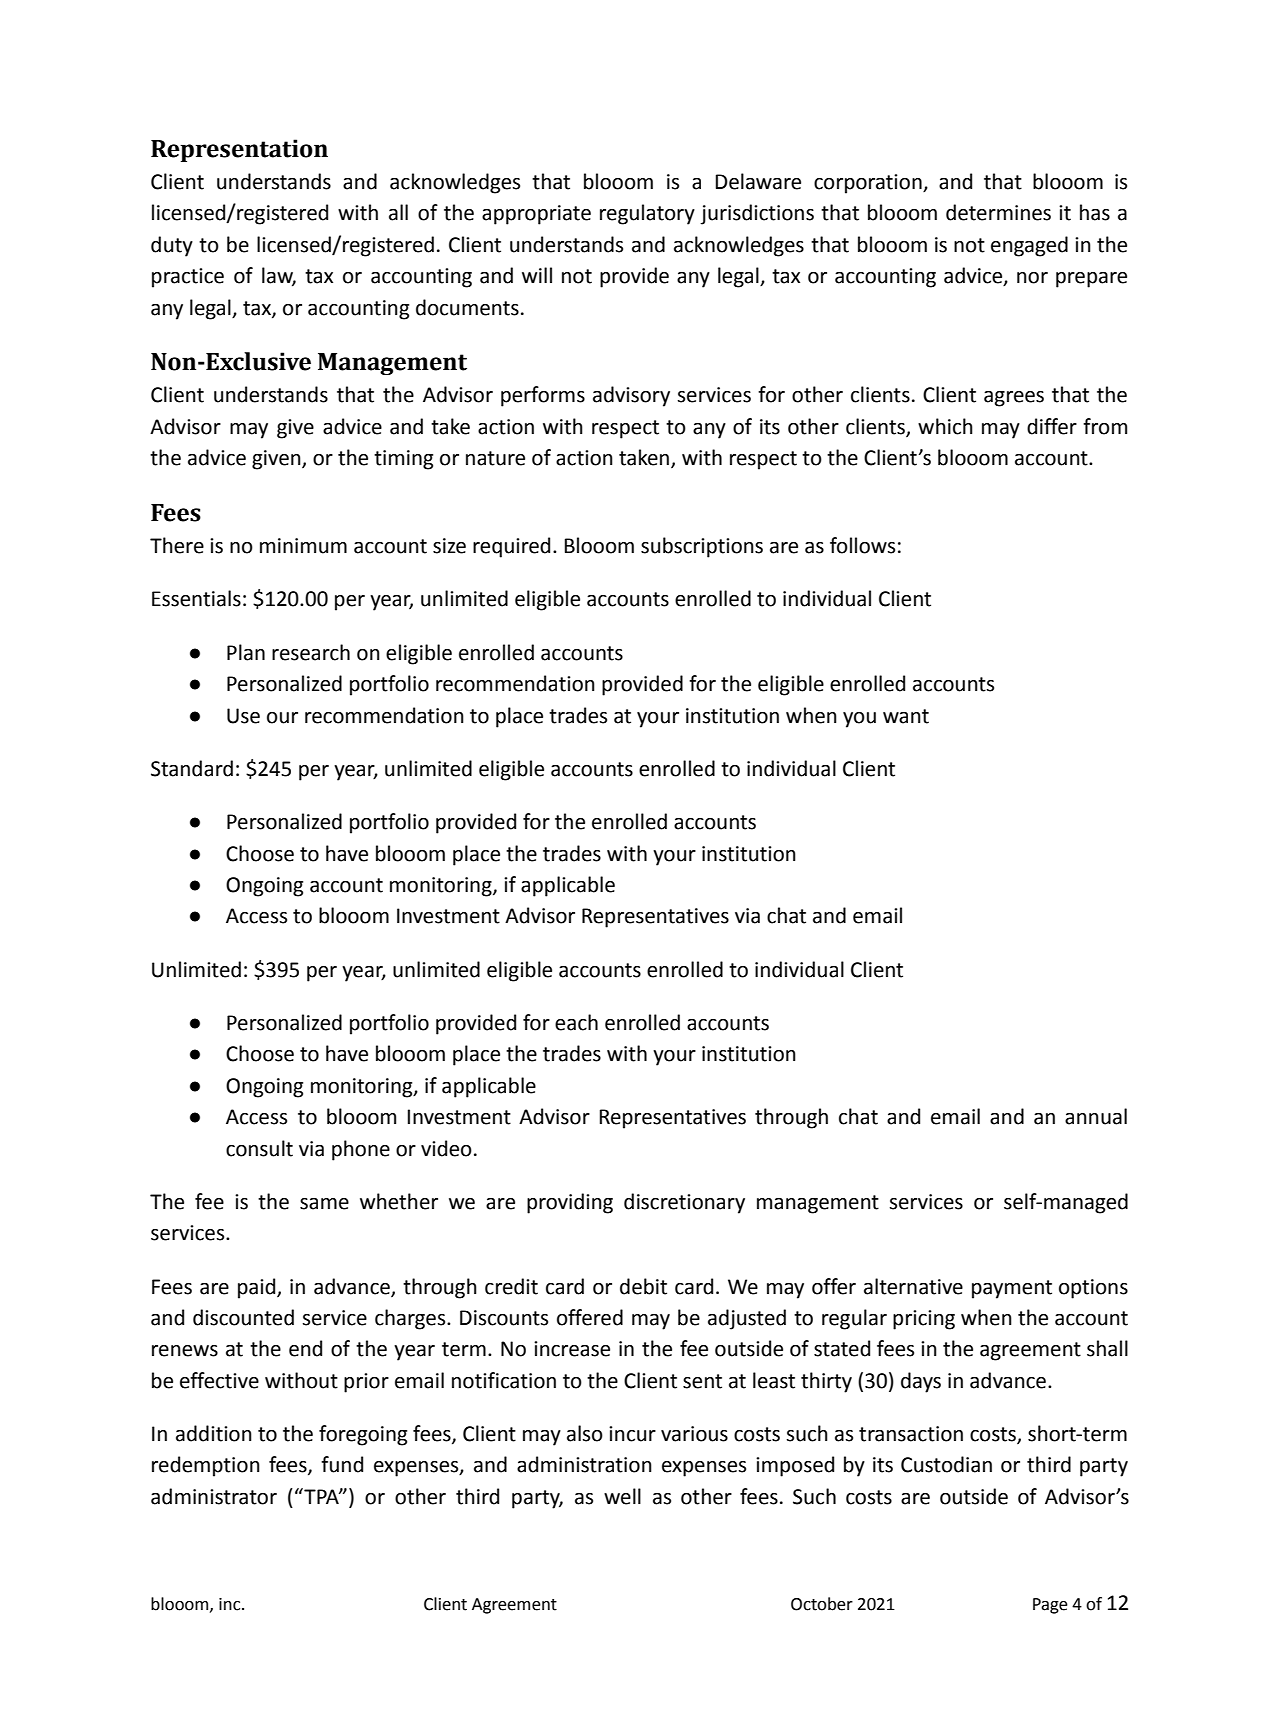 The image size is (1280, 1709). Describe the element at coordinates (684, 1203) in the image. I see `discretionary` at that location.
